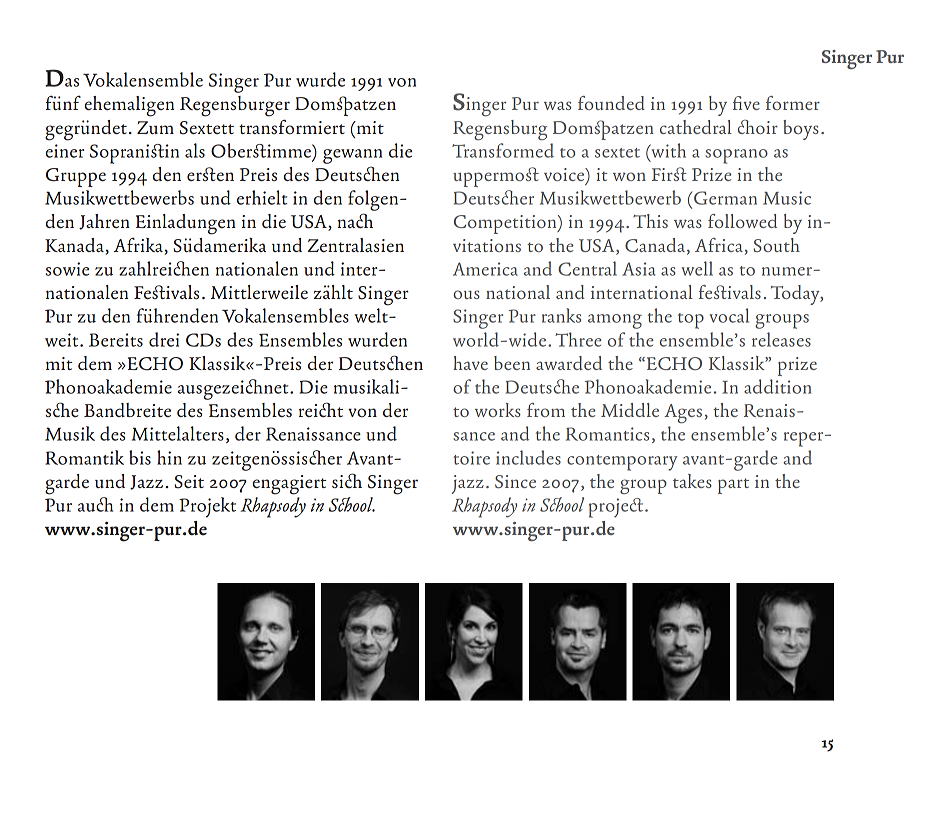 This screenshot has width=951, height=830. I want to click on nach, so click(355, 220).
